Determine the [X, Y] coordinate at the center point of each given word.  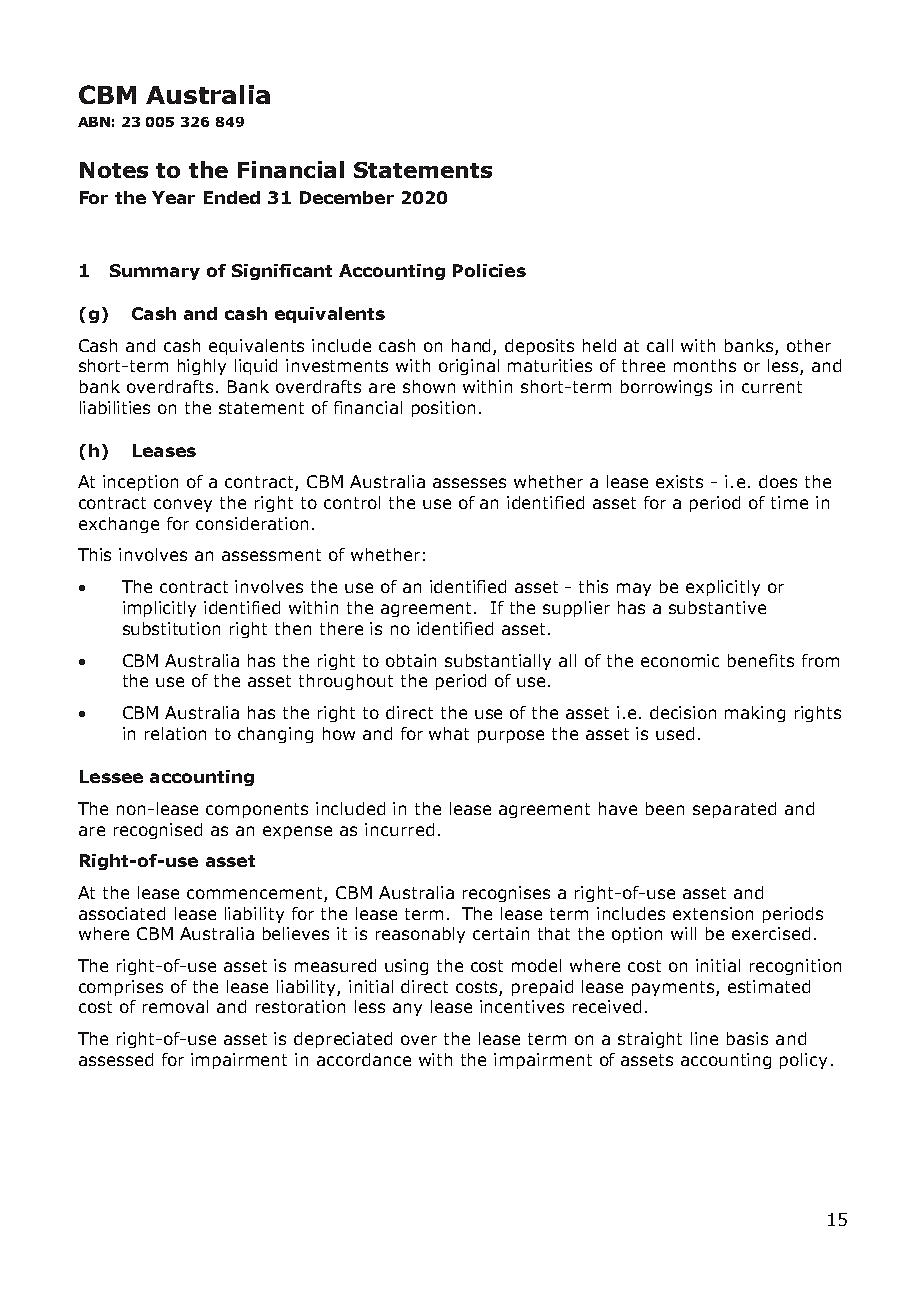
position [443, 409]
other [809, 345]
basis [747, 1038]
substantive [717, 607]
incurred [399, 829]
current [772, 387]
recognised [158, 831]
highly [202, 367]
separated [734, 810]
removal [175, 1006]
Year [173, 197]
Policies [489, 270]
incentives [522, 1006]
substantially [498, 662]
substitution [171, 628]
